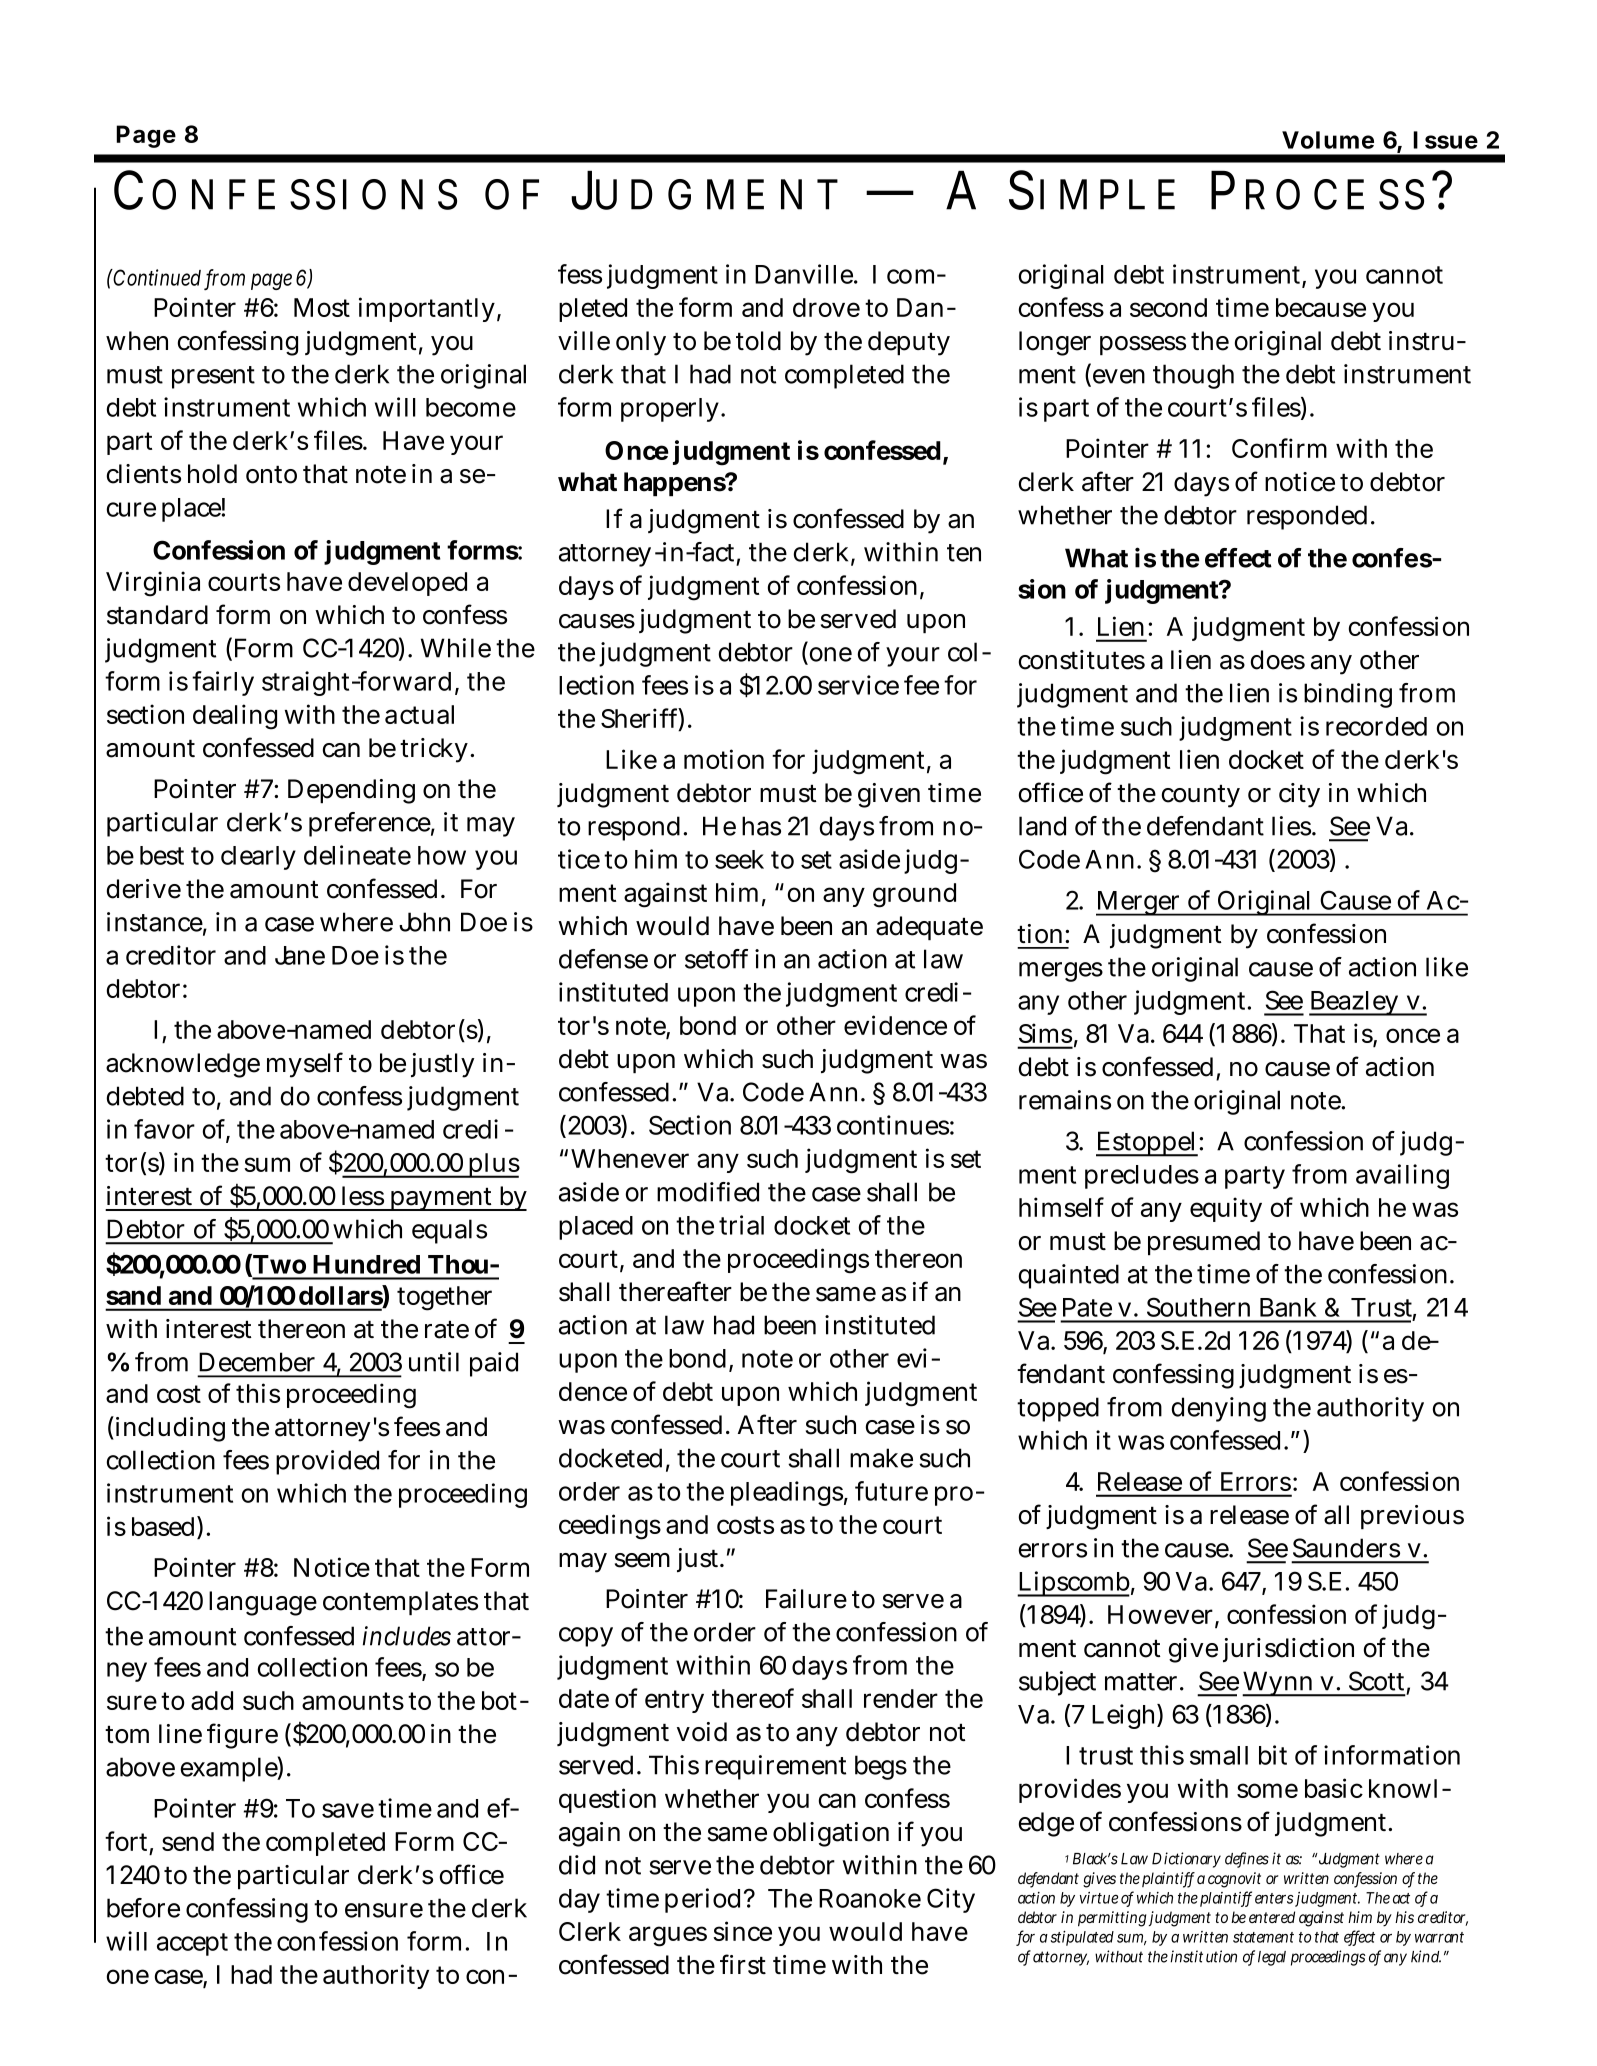  I want to click on accept, so click(192, 1944).
